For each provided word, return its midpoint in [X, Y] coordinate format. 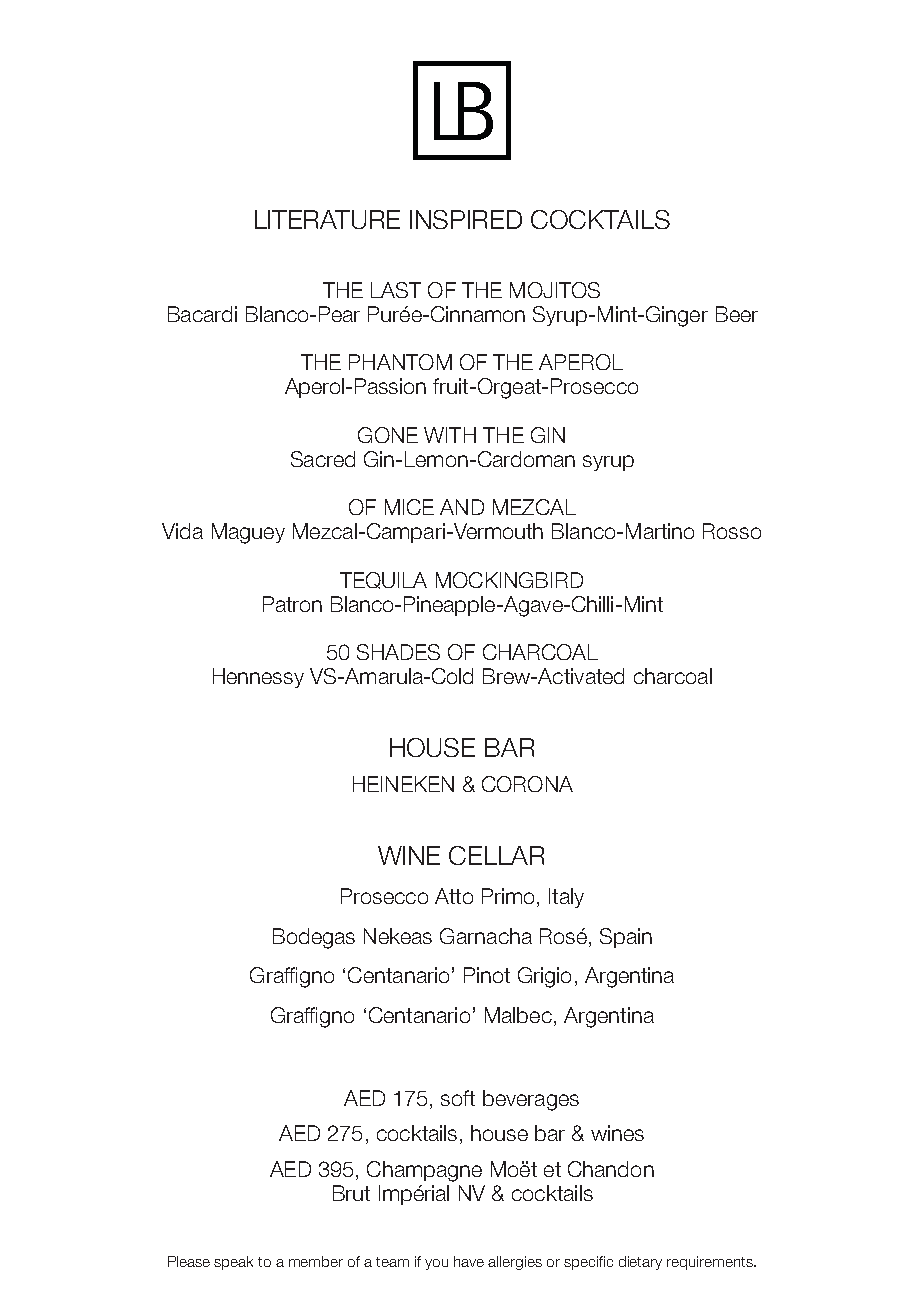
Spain [626, 938]
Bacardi [202, 314]
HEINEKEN [403, 784]
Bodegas [314, 938]
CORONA [527, 784]
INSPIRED [466, 219]
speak [233, 1263]
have [469, 1261]
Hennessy [258, 678]
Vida [182, 531]
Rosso [732, 531]
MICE [409, 507]
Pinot [487, 975]
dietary [640, 1263]
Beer [737, 314]
